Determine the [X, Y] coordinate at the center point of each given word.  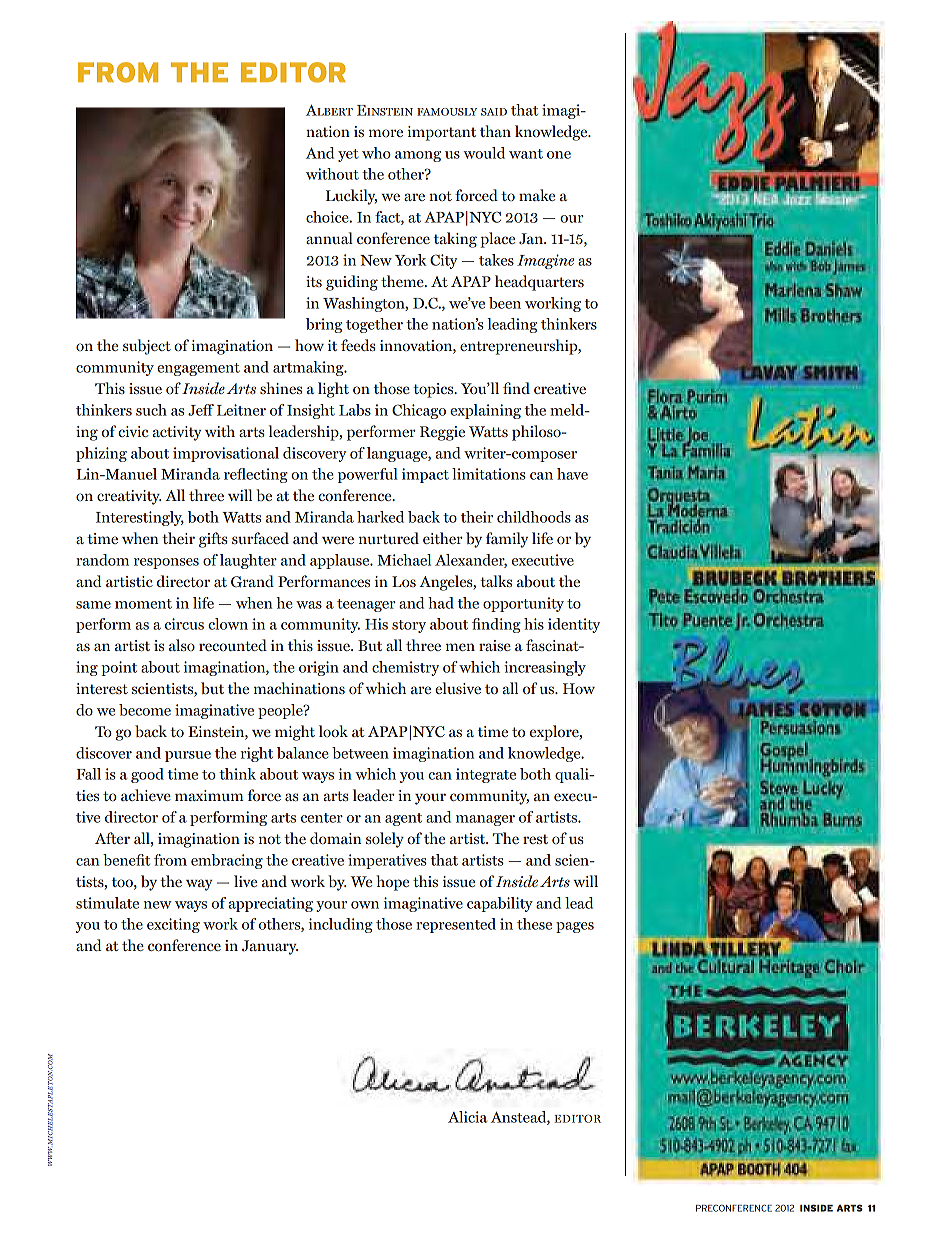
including [341, 925]
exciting [173, 925]
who [376, 153]
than [495, 131]
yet [348, 155]
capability [500, 904]
